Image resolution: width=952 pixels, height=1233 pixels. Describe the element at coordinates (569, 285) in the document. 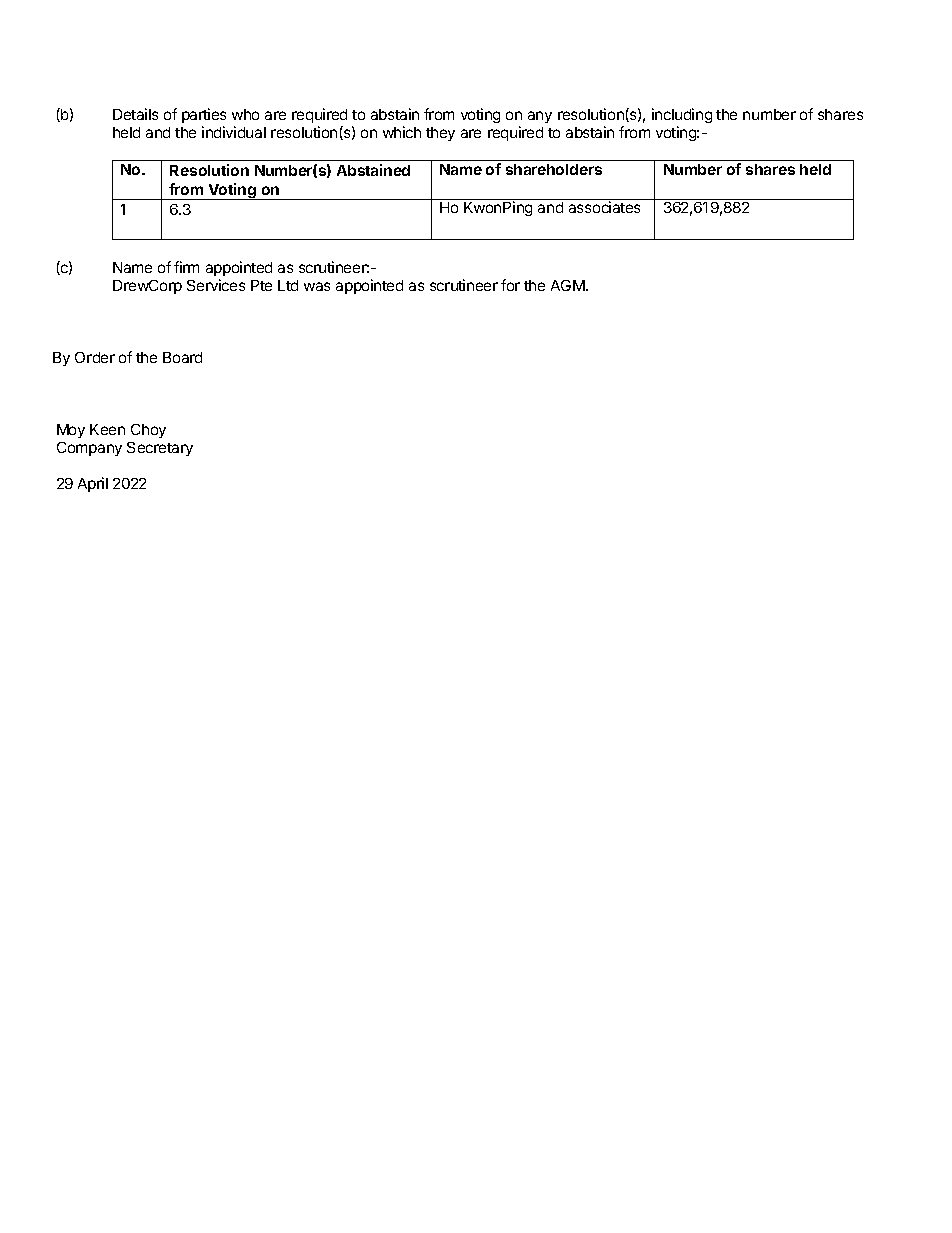

I see `AGM` at that location.
